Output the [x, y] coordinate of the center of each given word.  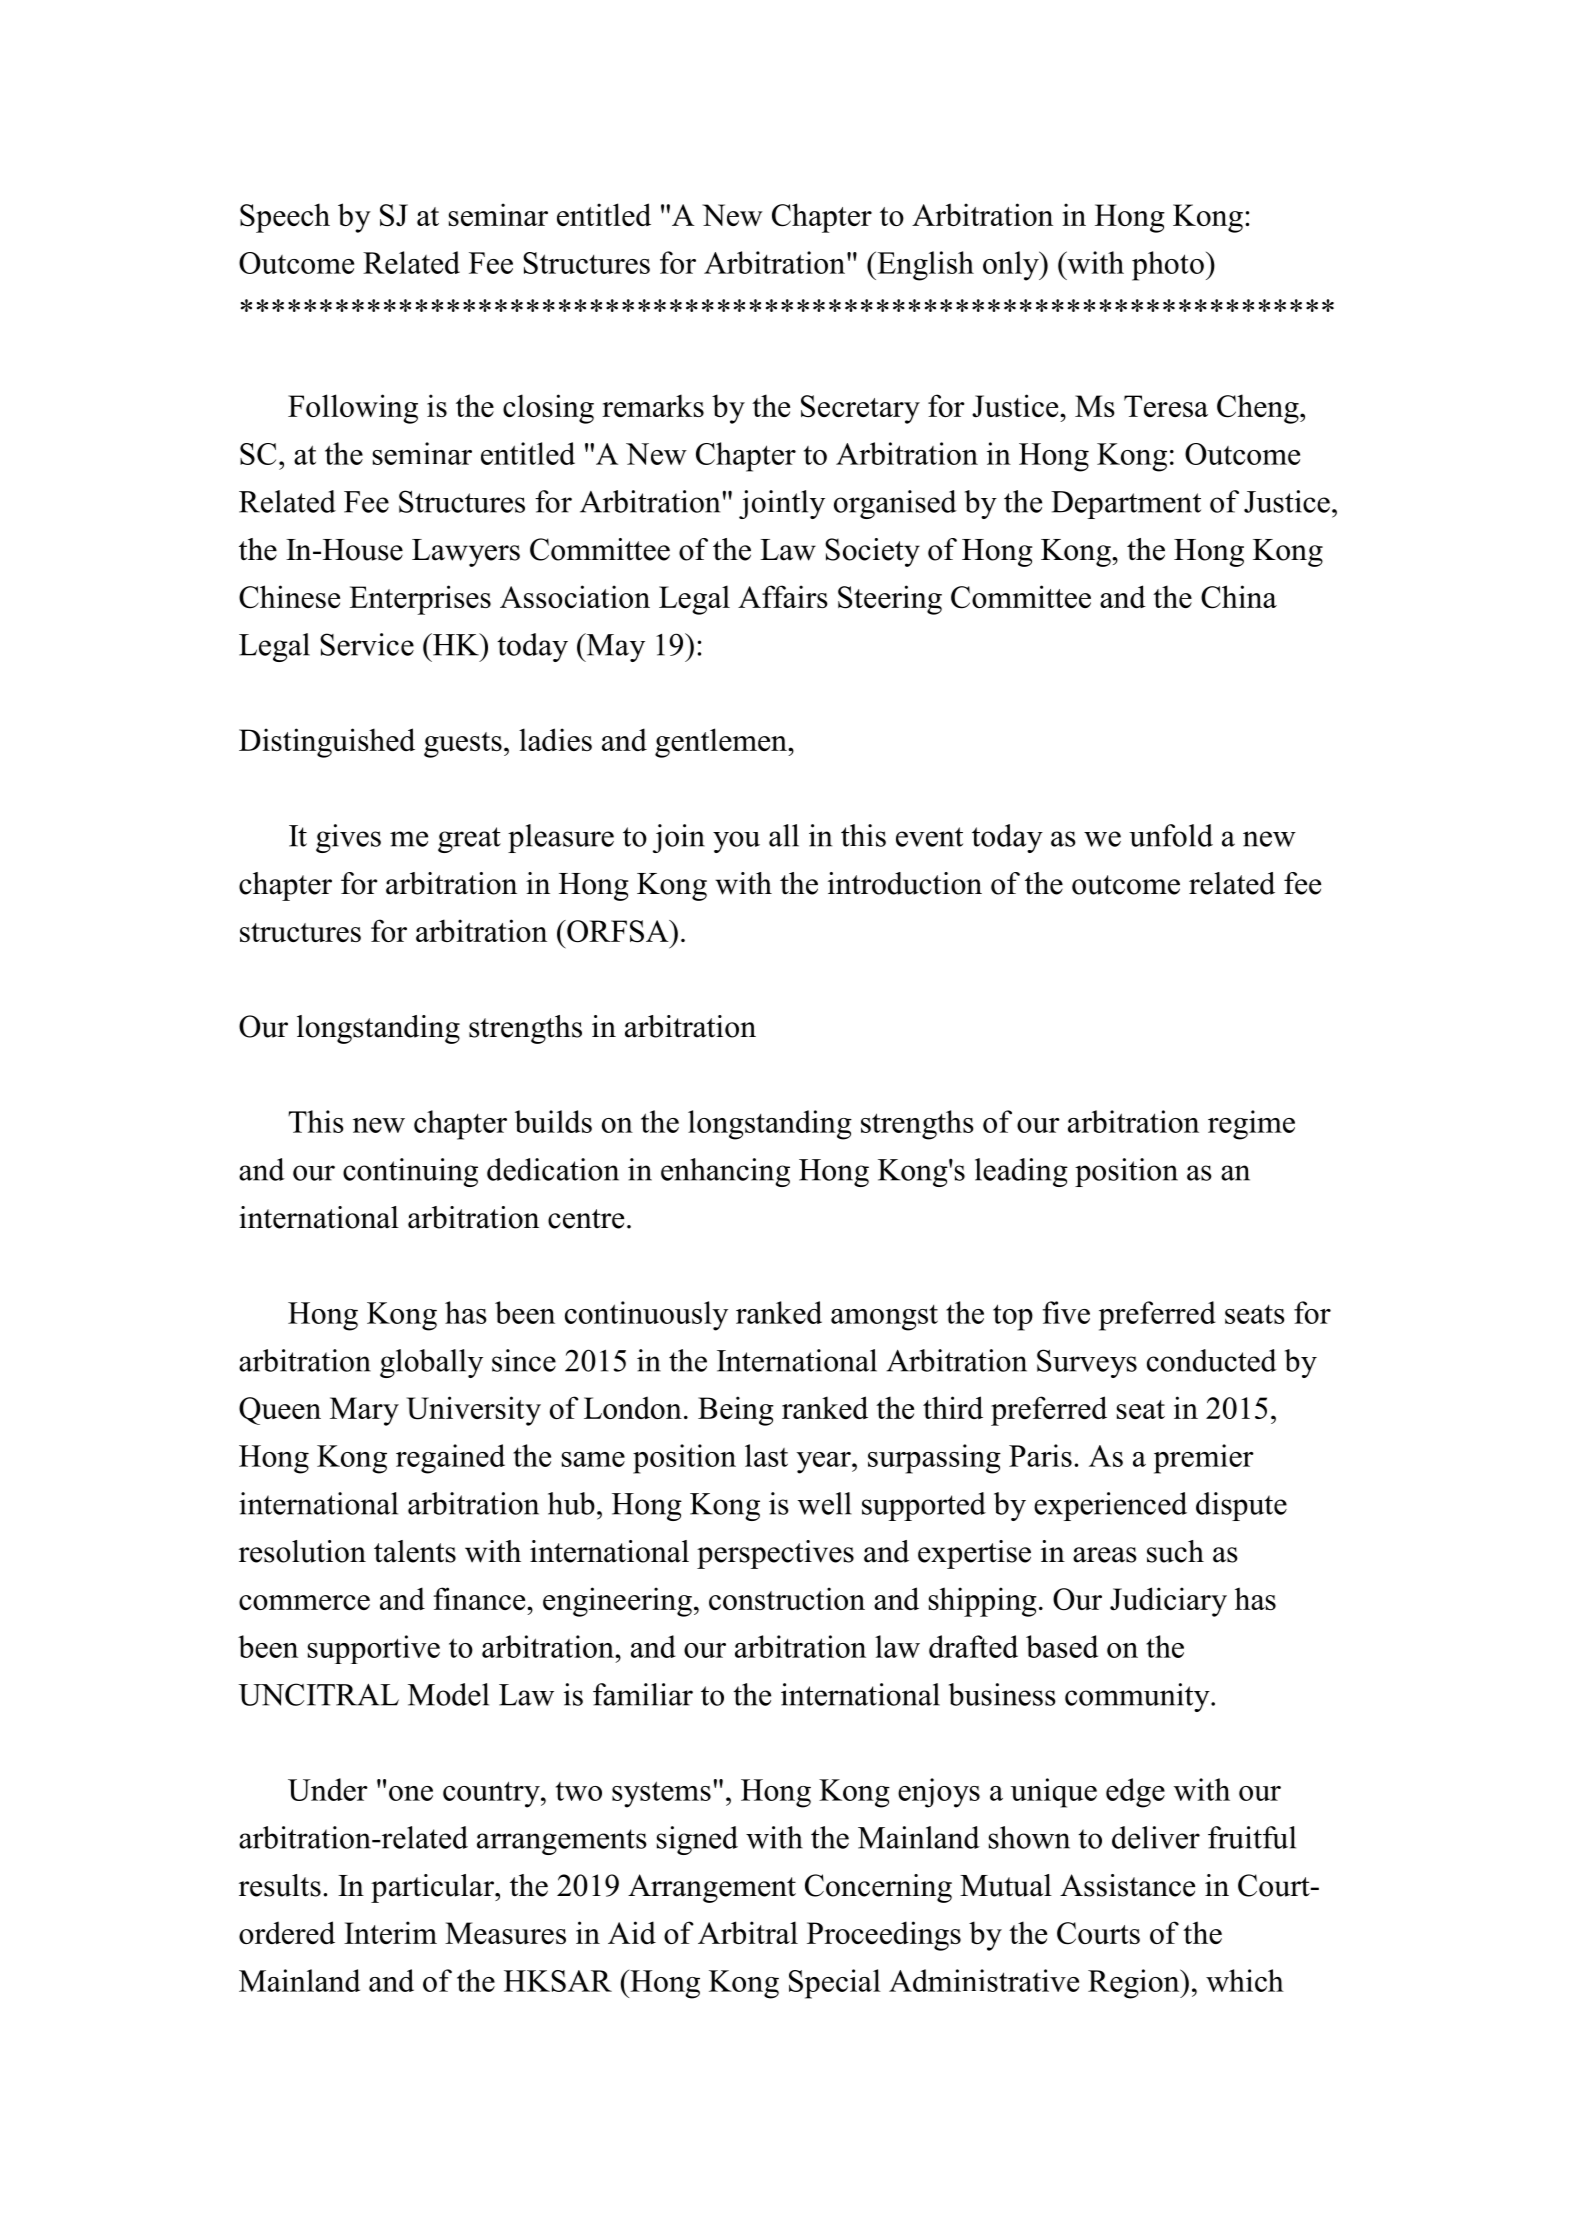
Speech [285, 218]
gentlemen [722, 743]
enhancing [725, 1172]
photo [1168, 266]
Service [367, 644]
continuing [410, 1172]
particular [433, 1888]
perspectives [775, 1554]
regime [1251, 1125]
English [924, 266]
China [1239, 597]
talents [415, 1551]
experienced [1110, 1506]
